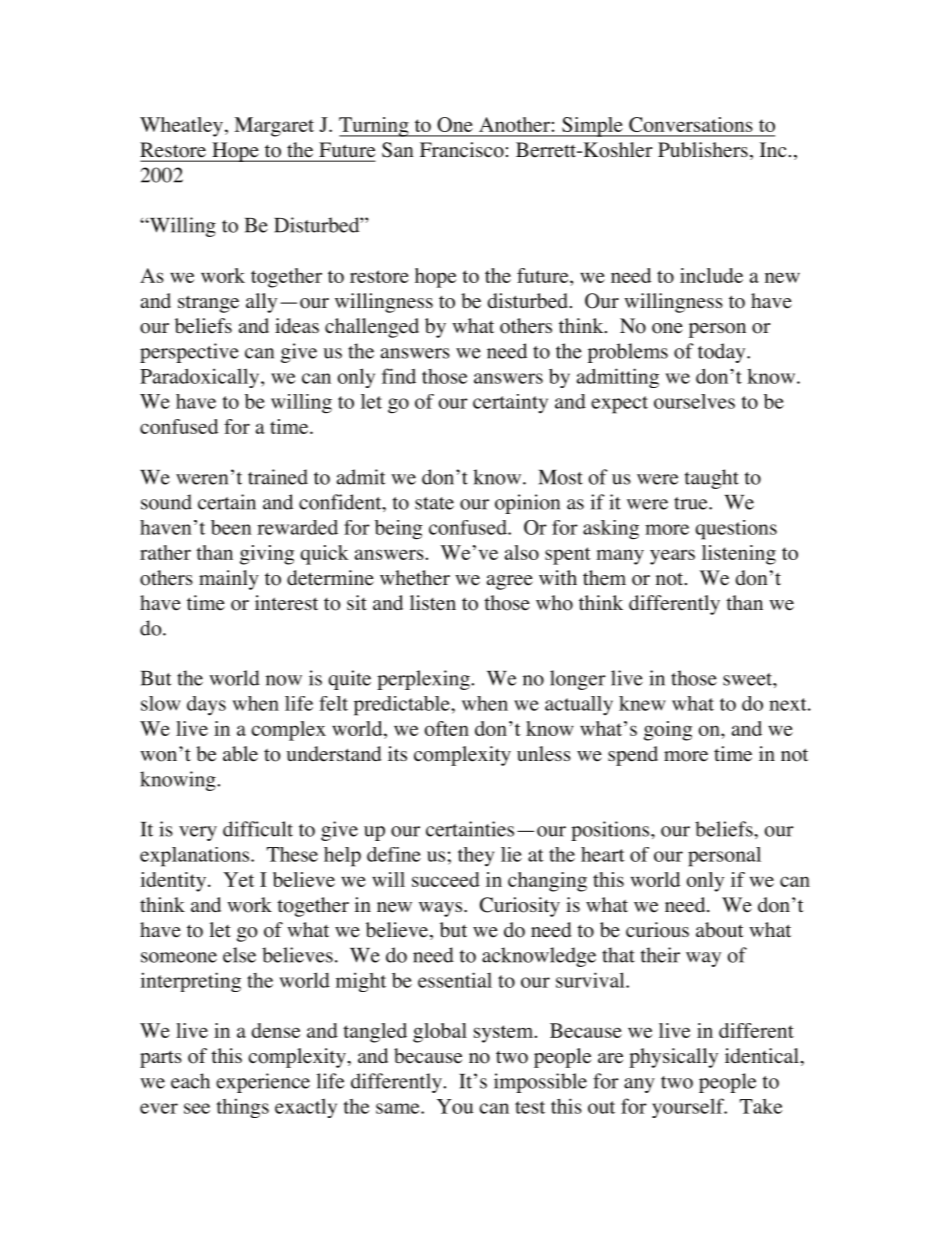 The image size is (952, 1233). Describe the element at coordinates (263, 1083) in the screenshot. I see `experience` at that location.
